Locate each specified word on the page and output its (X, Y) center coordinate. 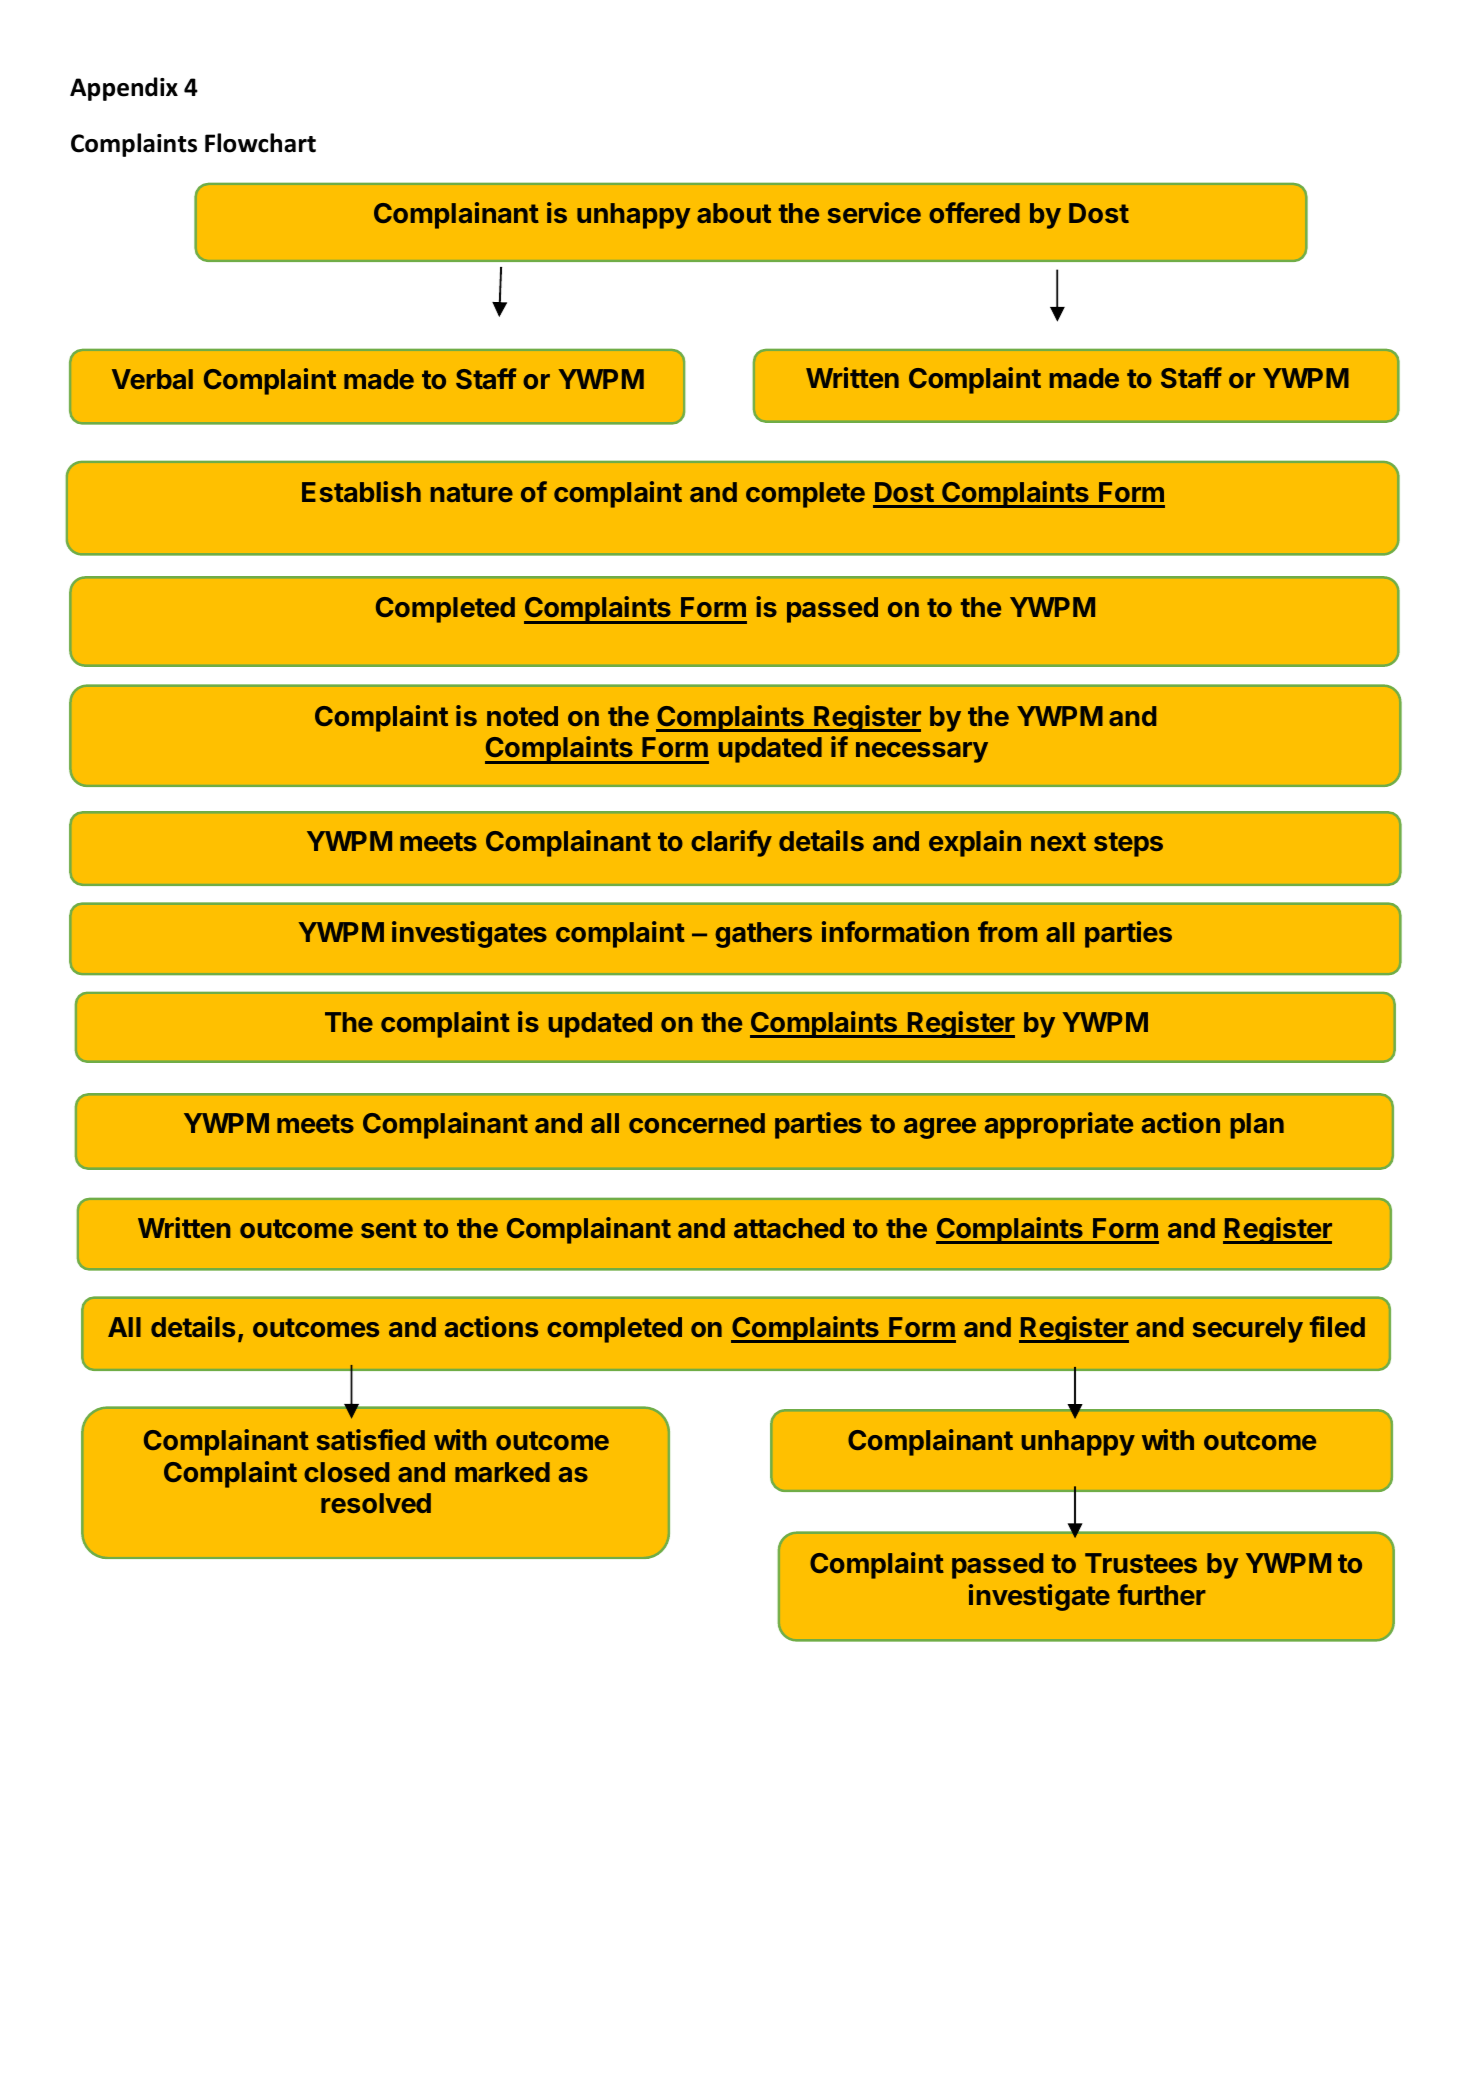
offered (974, 212)
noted (522, 716)
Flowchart (260, 143)
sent (389, 1228)
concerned (697, 1123)
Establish (361, 491)
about (734, 213)
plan (1257, 1126)
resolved (376, 1503)
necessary (922, 752)
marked (502, 1472)
